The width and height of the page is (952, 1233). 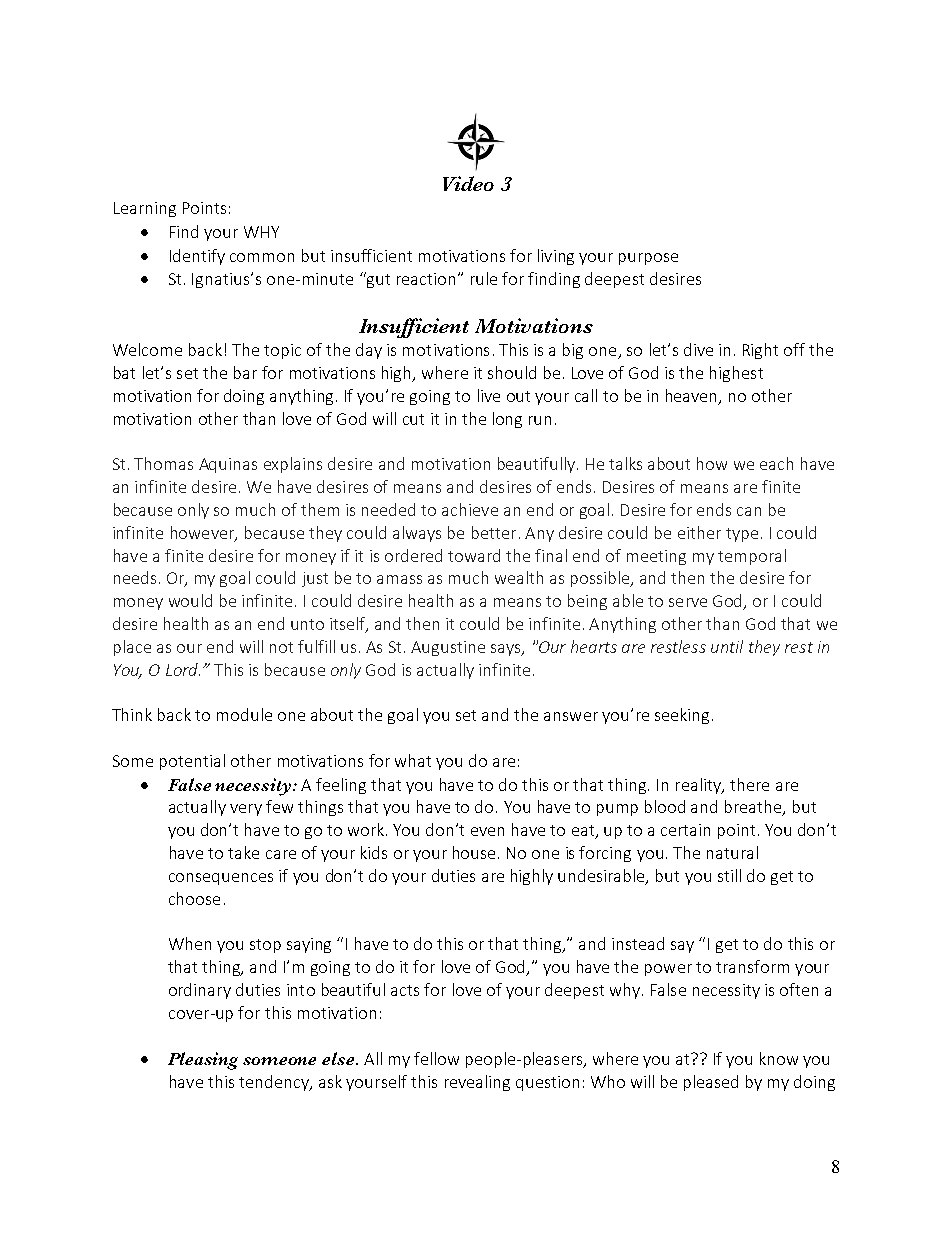 I want to click on Augustine, so click(x=448, y=648).
